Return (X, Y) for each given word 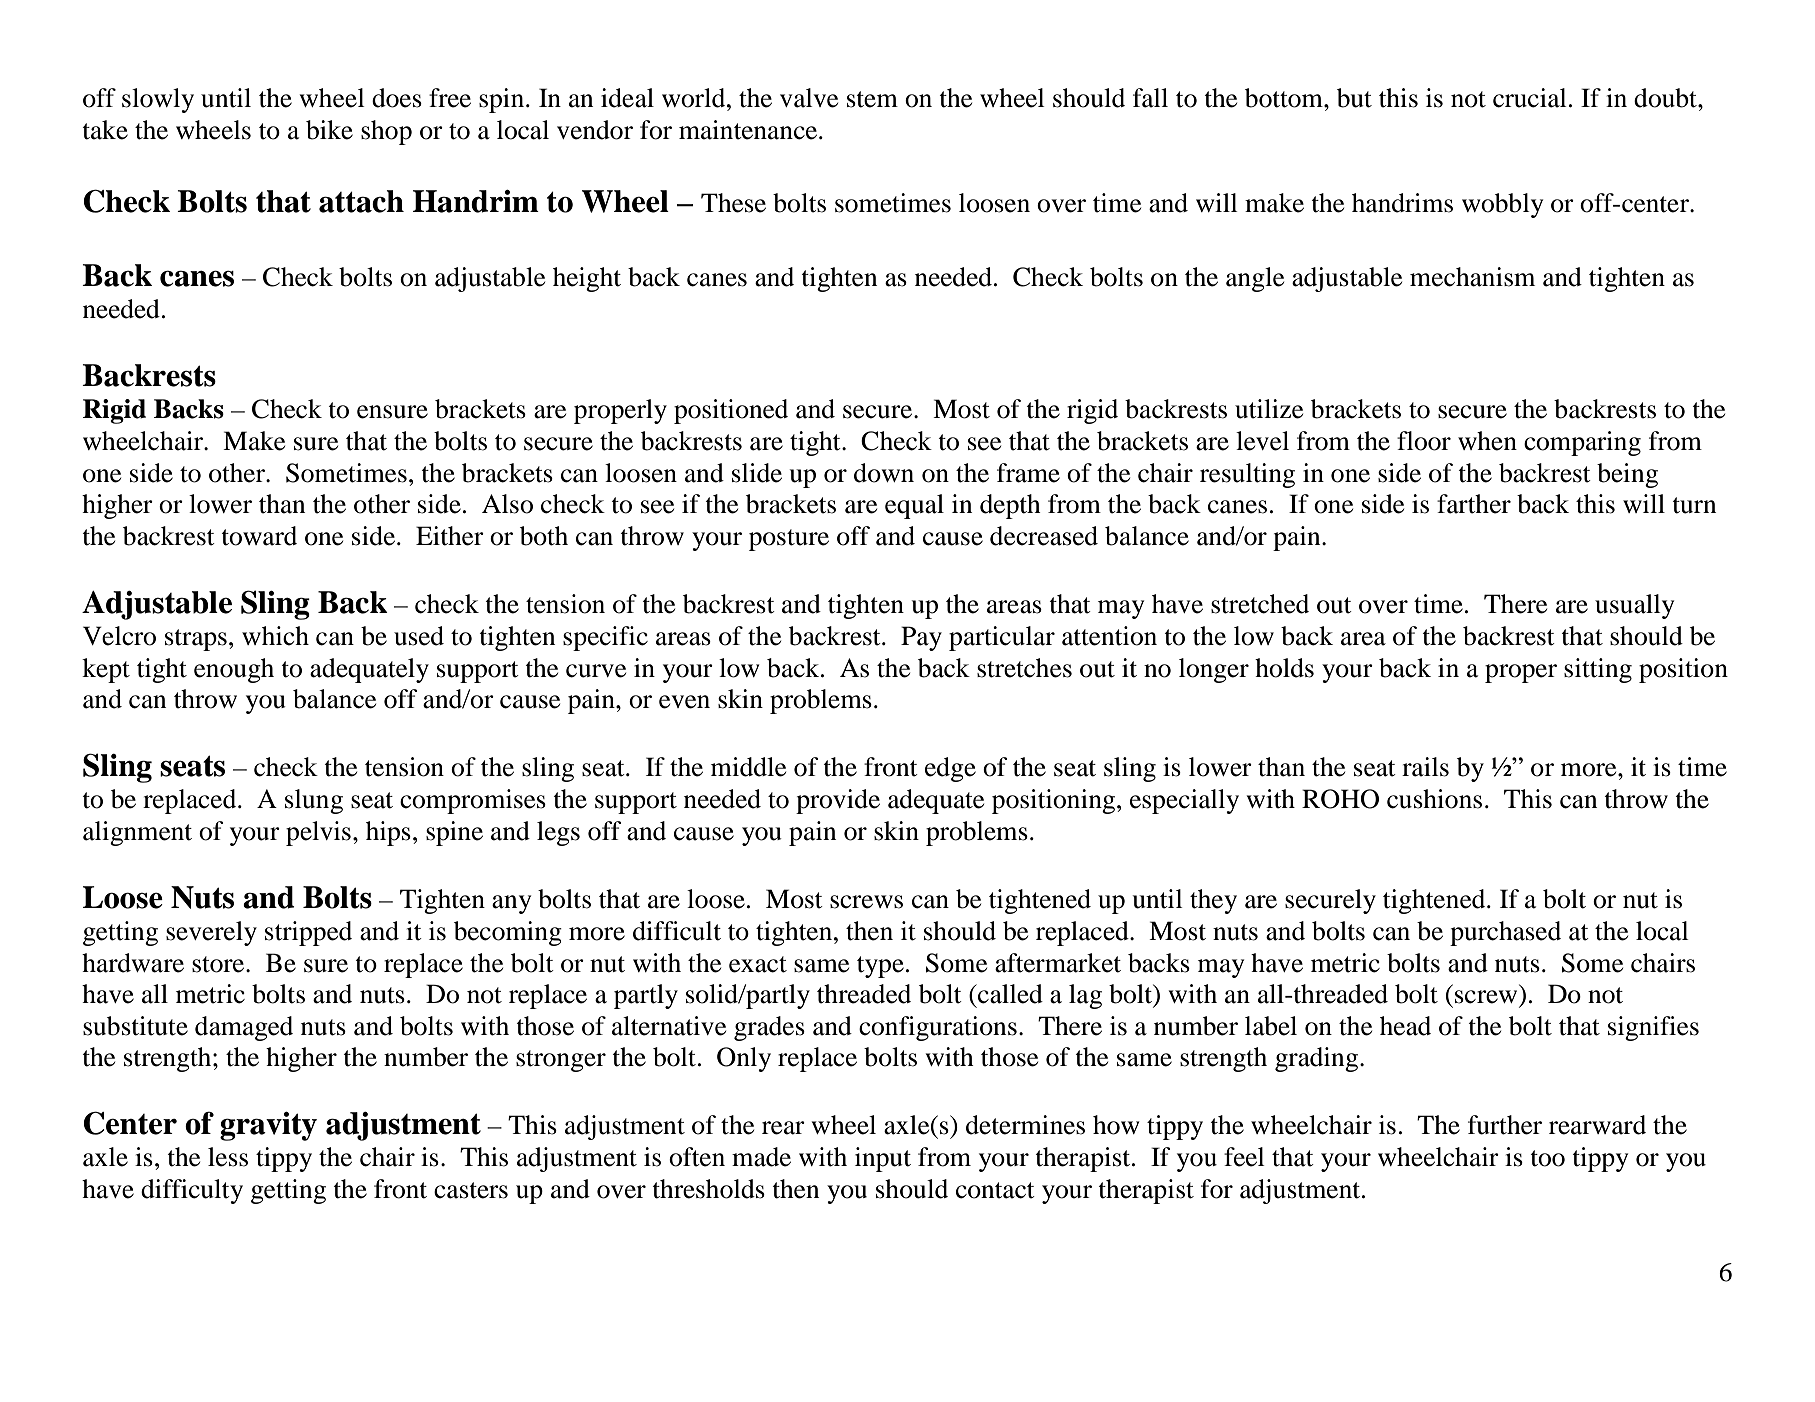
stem (872, 99)
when (1487, 441)
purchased (1505, 933)
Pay (921, 638)
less (228, 1157)
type (880, 967)
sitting (1598, 670)
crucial (1530, 98)
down (884, 473)
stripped (308, 933)
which (275, 636)
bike (329, 130)
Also (507, 504)
